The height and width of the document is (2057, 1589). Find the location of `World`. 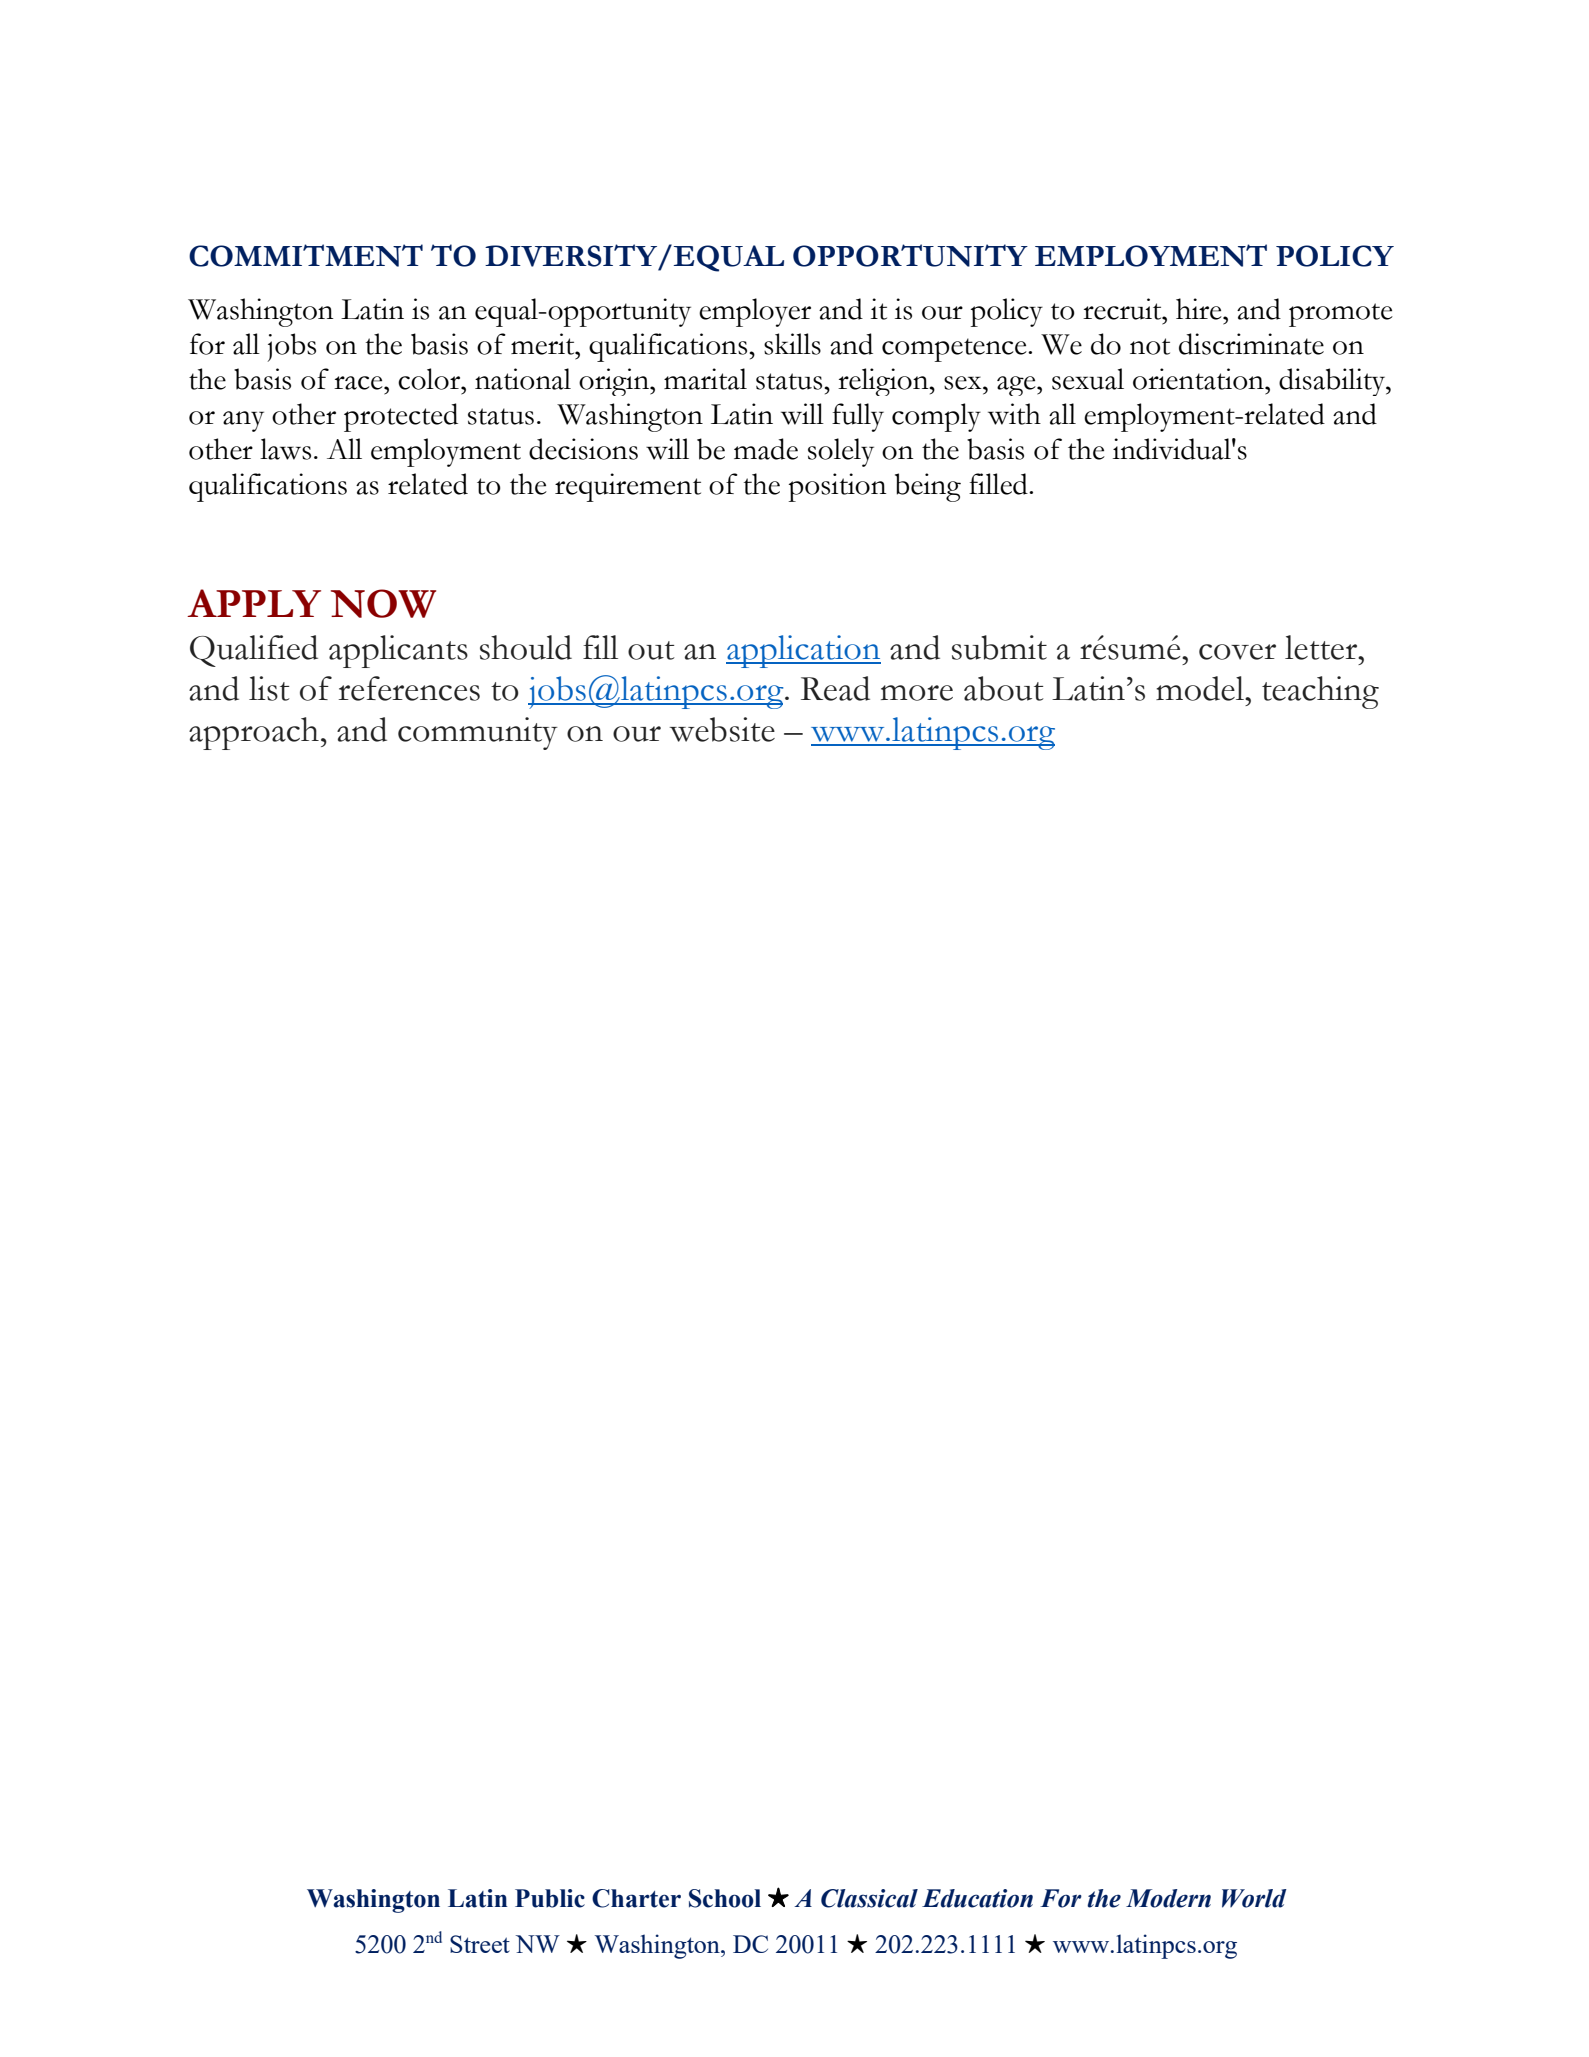

World is located at coordinates (1254, 1898).
